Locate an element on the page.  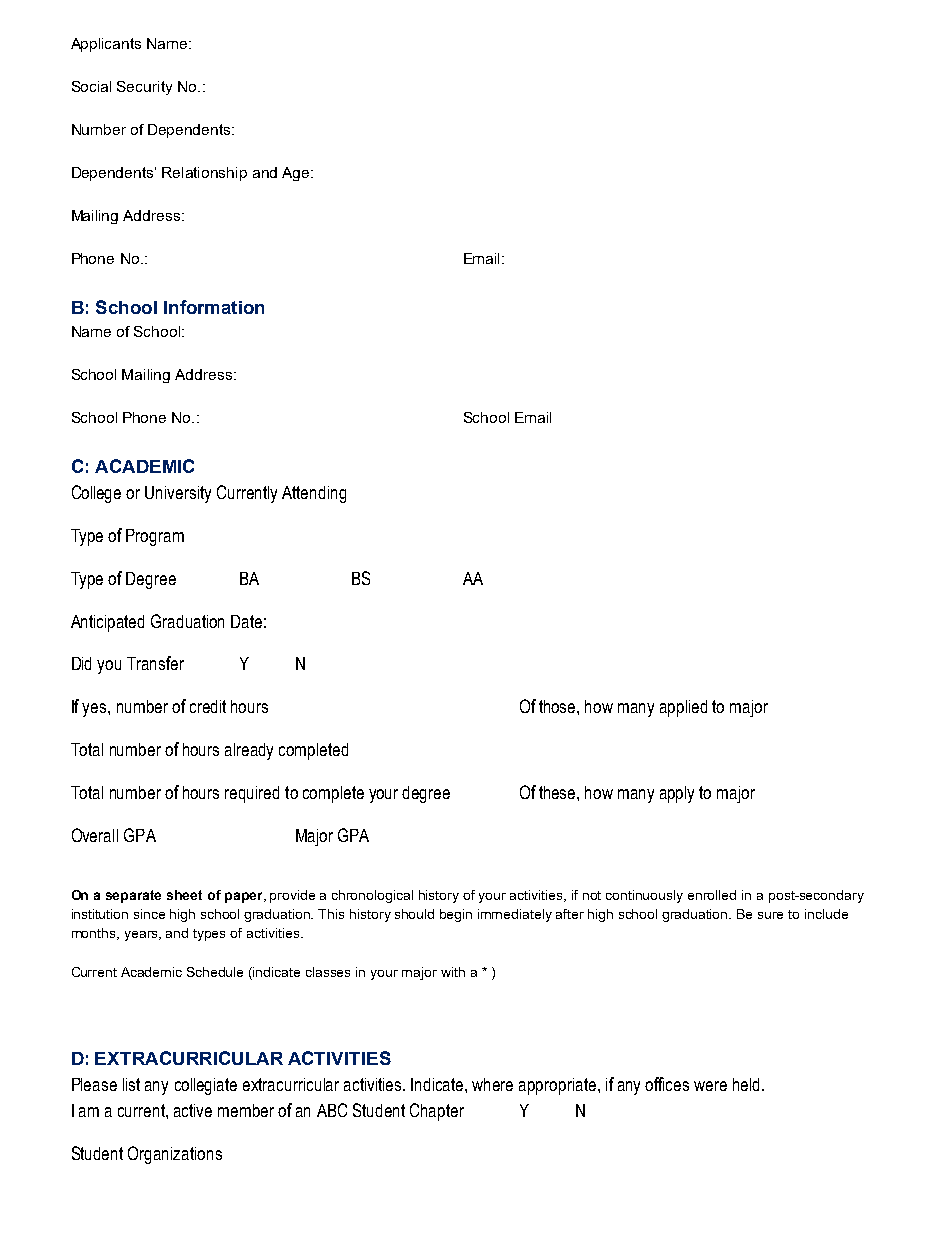
applied is located at coordinates (683, 708).
